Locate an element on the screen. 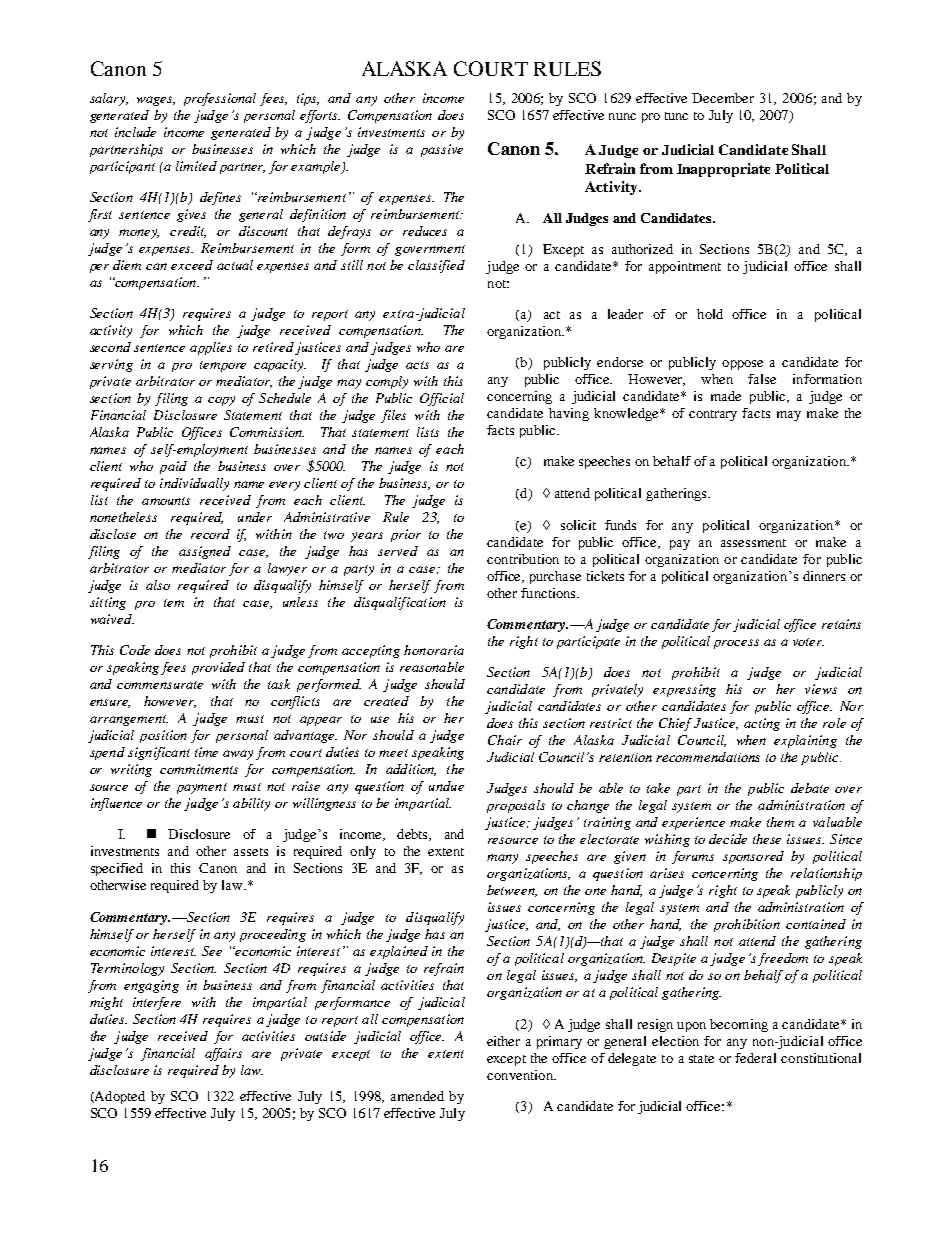  December is located at coordinates (723, 98).
